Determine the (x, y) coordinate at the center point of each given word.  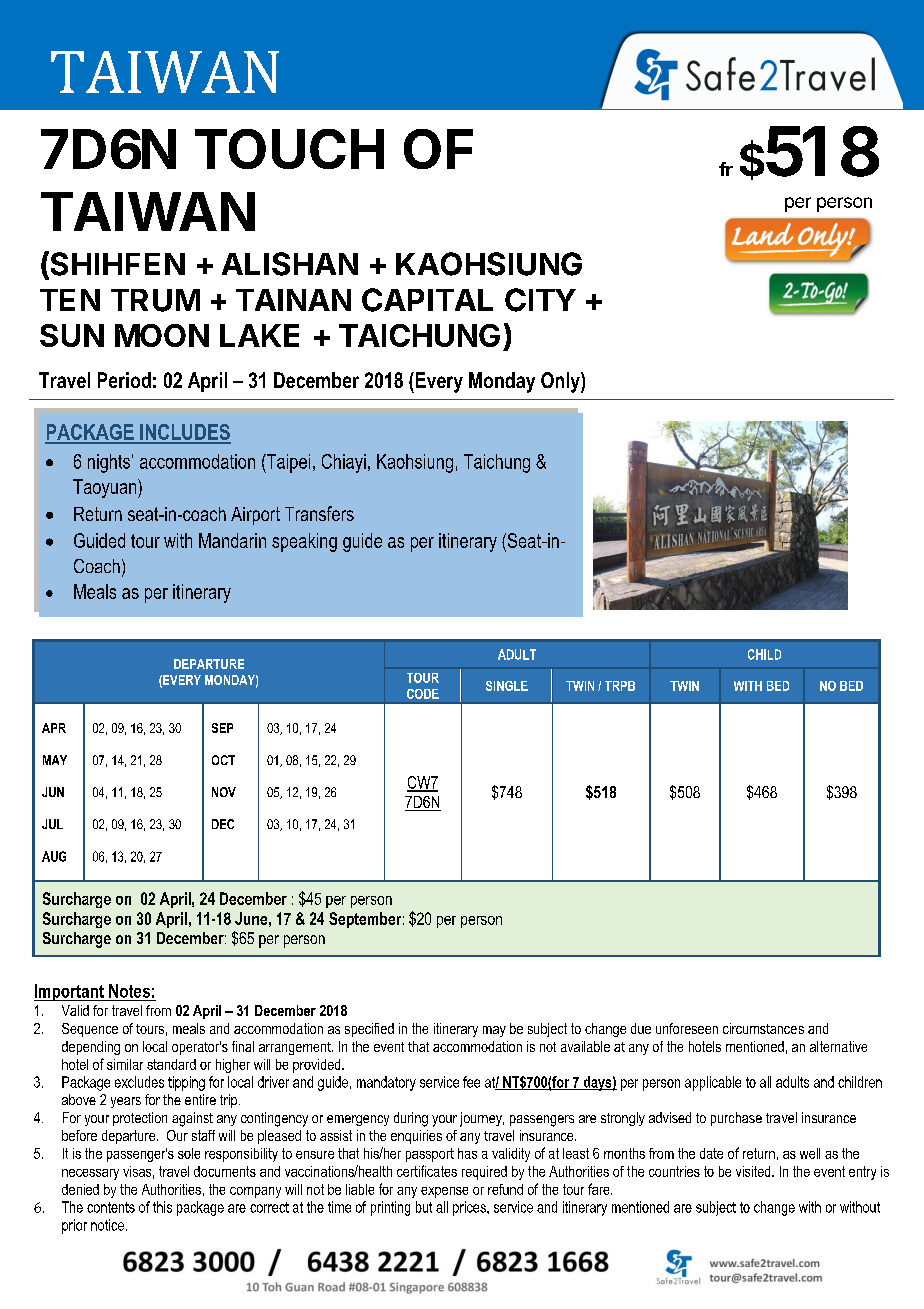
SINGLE (507, 686)
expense (444, 1192)
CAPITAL (427, 300)
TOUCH (289, 149)
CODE (423, 694)
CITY (540, 300)
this (162, 1207)
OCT (223, 760)
